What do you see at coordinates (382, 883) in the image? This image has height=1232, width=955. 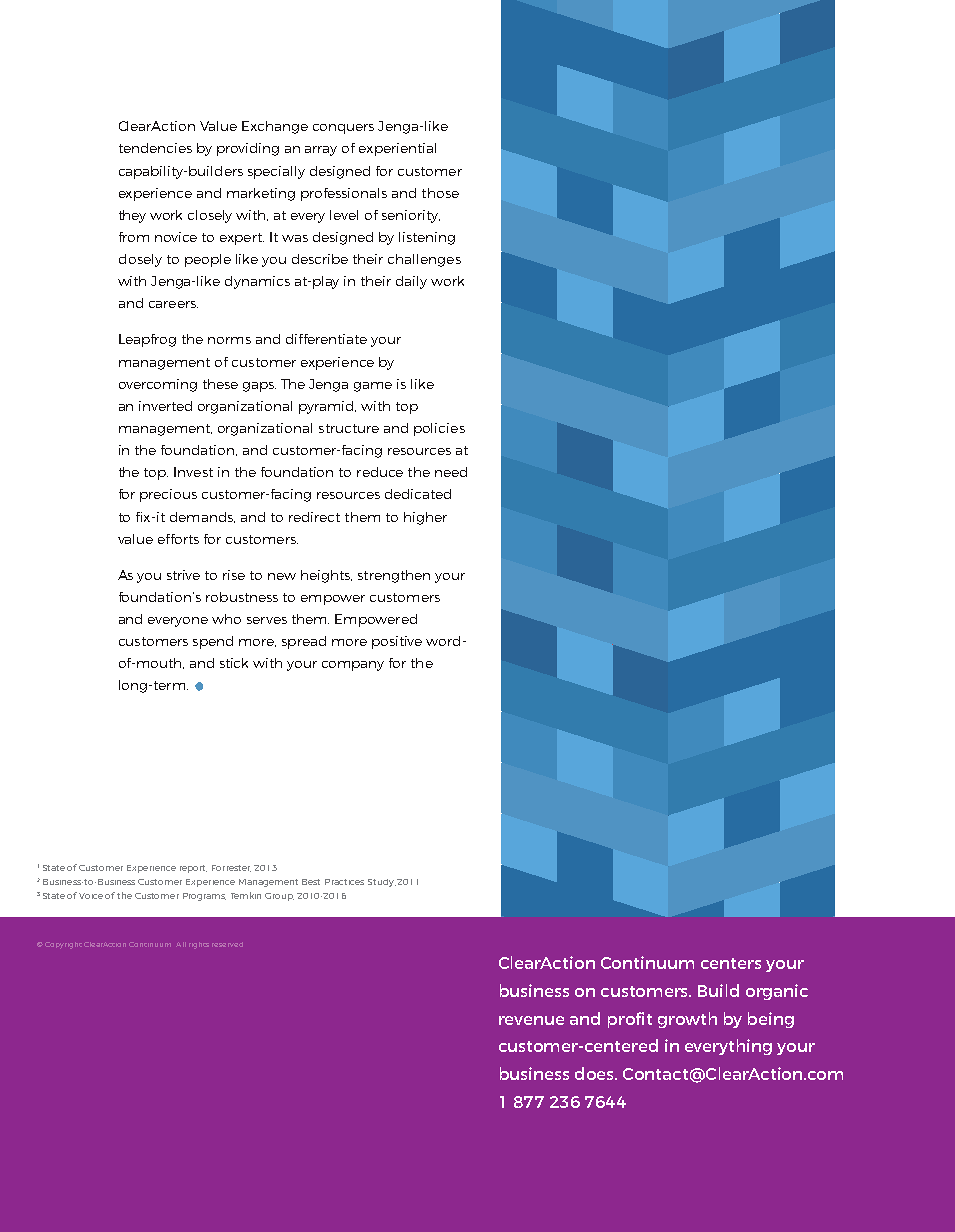 I see `Study` at bounding box center [382, 883].
